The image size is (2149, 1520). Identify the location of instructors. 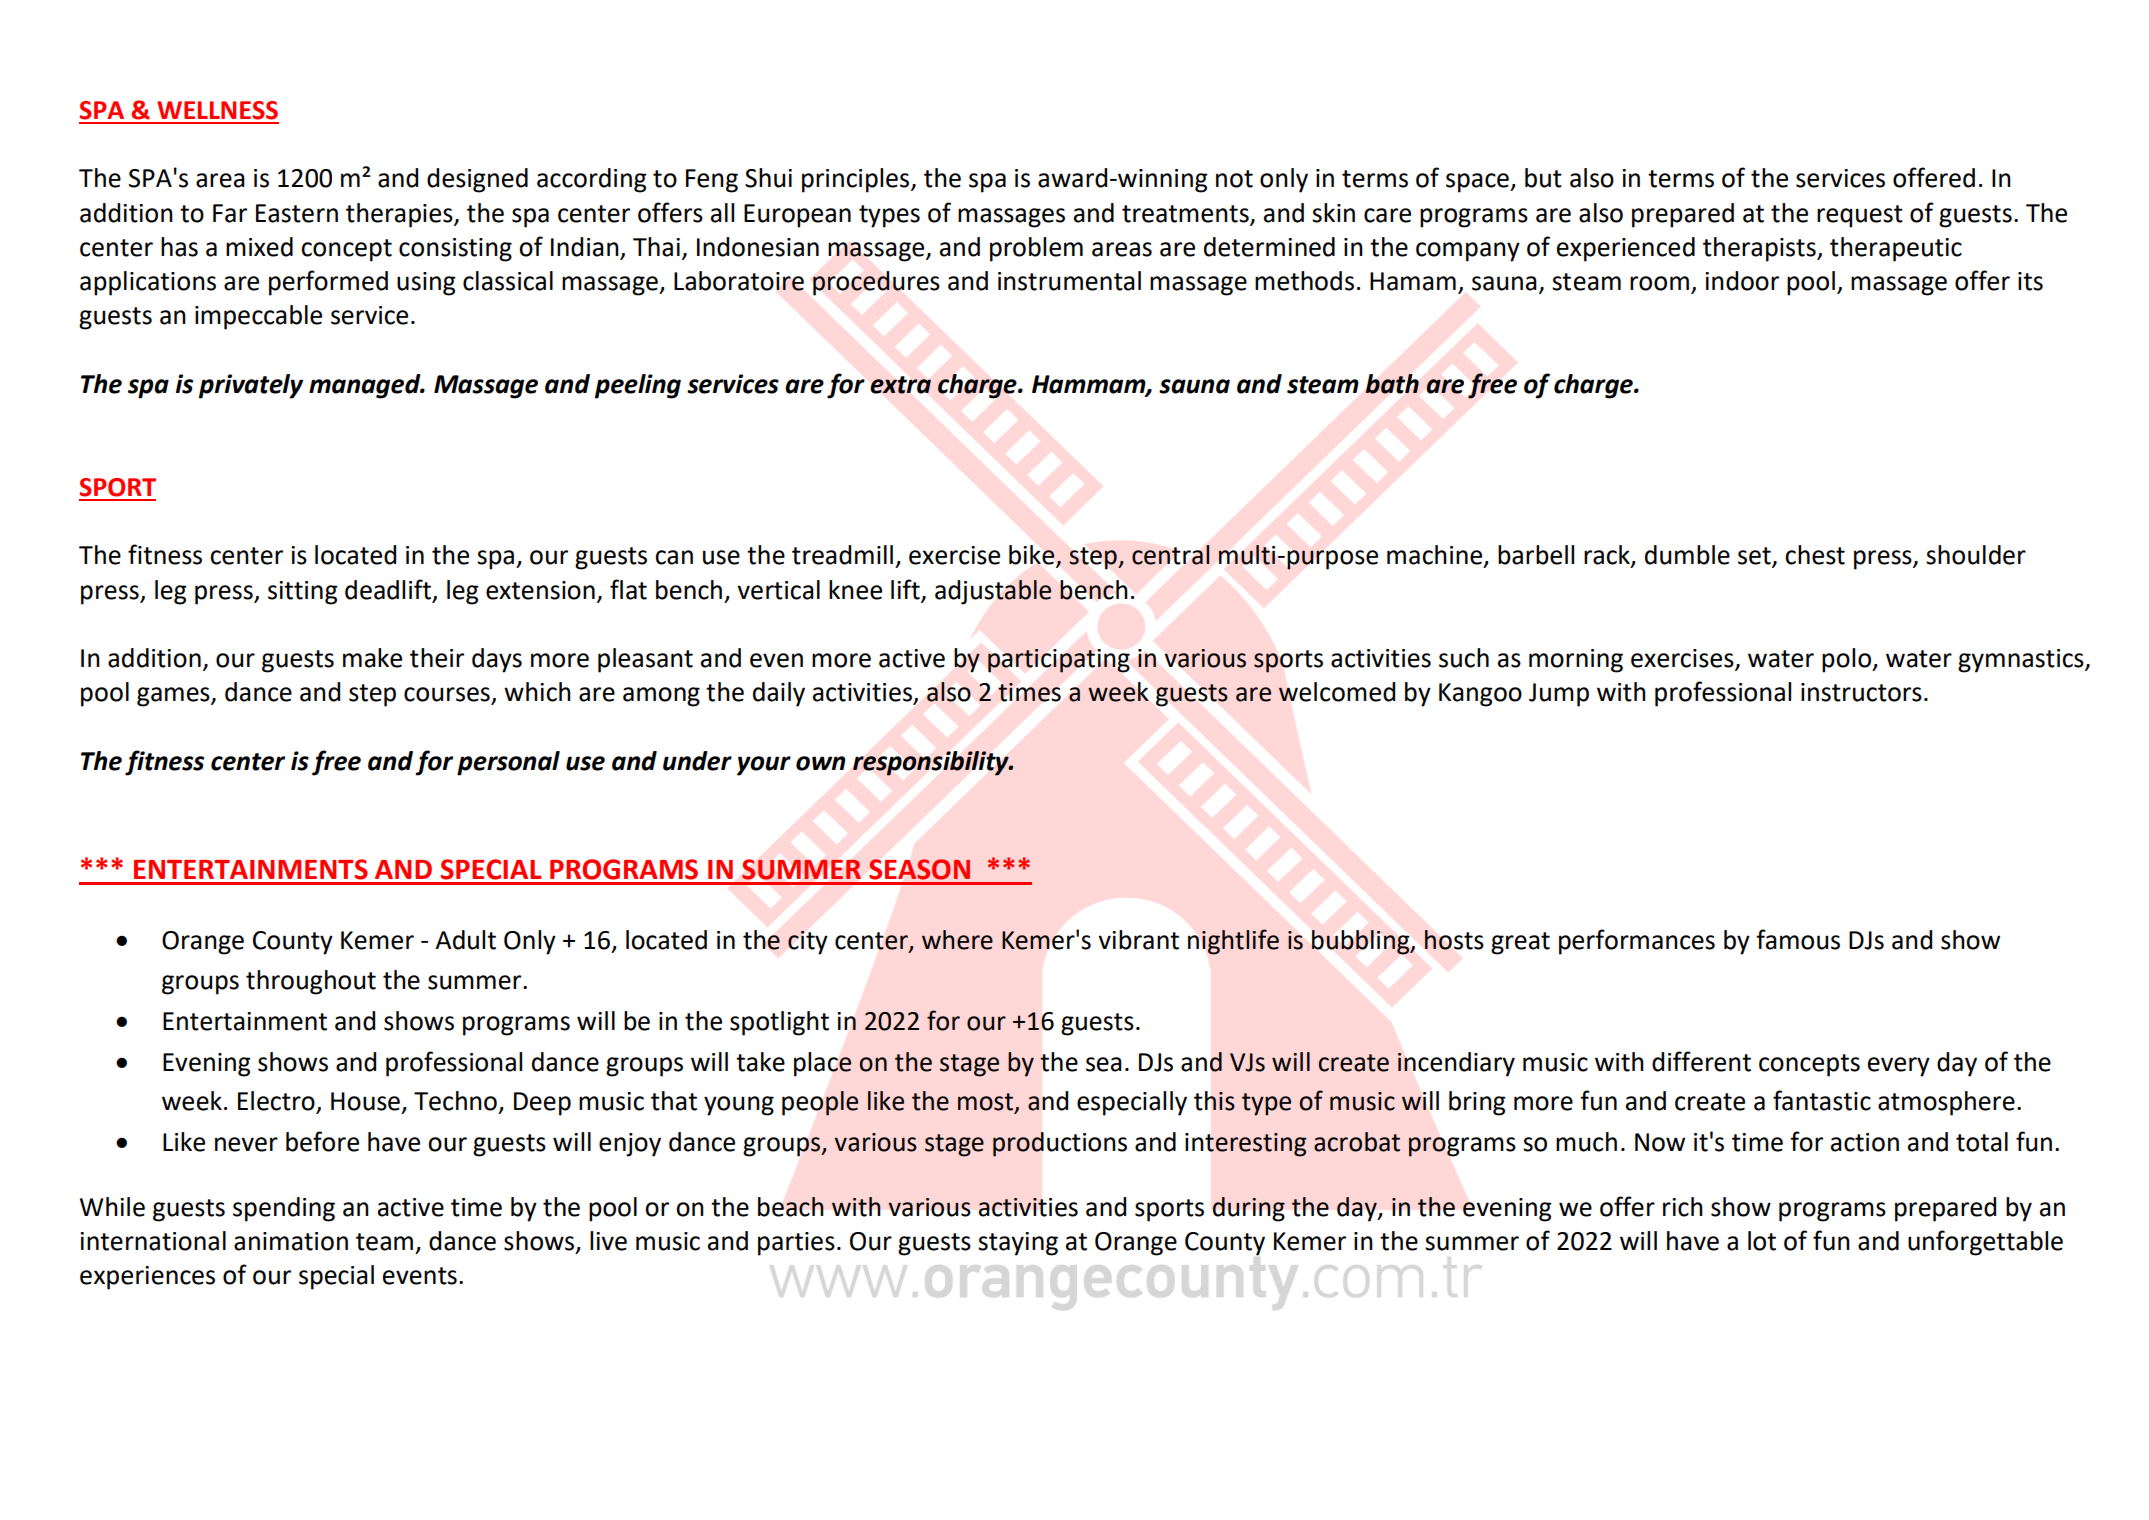
(1861, 692).
